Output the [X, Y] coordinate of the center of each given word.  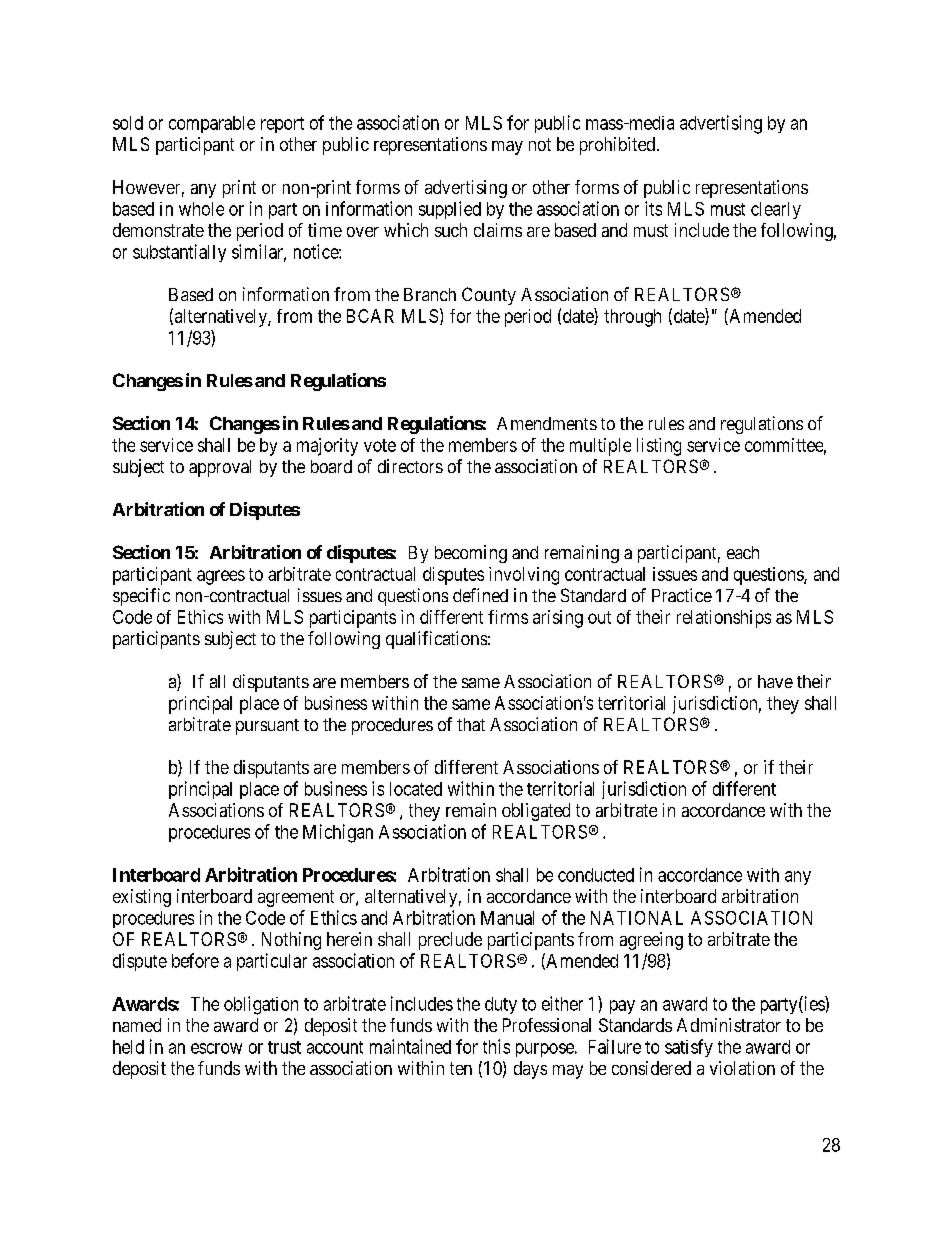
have [775, 681]
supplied [450, 210]
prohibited [617, 146]
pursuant [267, 727]
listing [659, 447]
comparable [212, 124]
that [471, 724]
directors [410, 466]
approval [220, 468]
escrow [216, 1048]
